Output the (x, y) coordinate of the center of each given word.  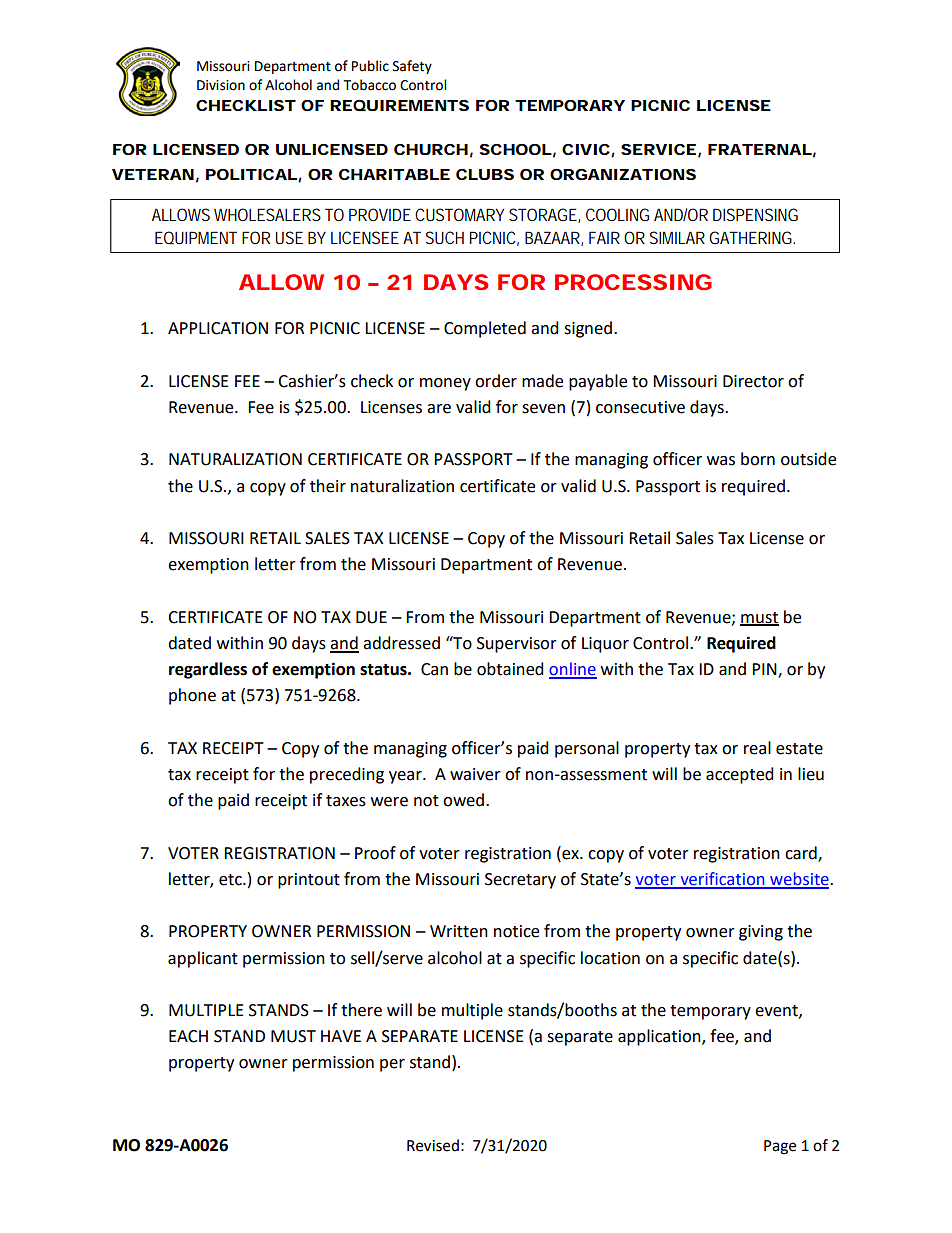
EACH (188, 1036)
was (721, 461)
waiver (475, 774)
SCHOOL (516, 149)
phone (192, 696)
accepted (740, 775)
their (328, 486)
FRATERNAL (760, 149)
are (439, 409)
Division (221, 85)
